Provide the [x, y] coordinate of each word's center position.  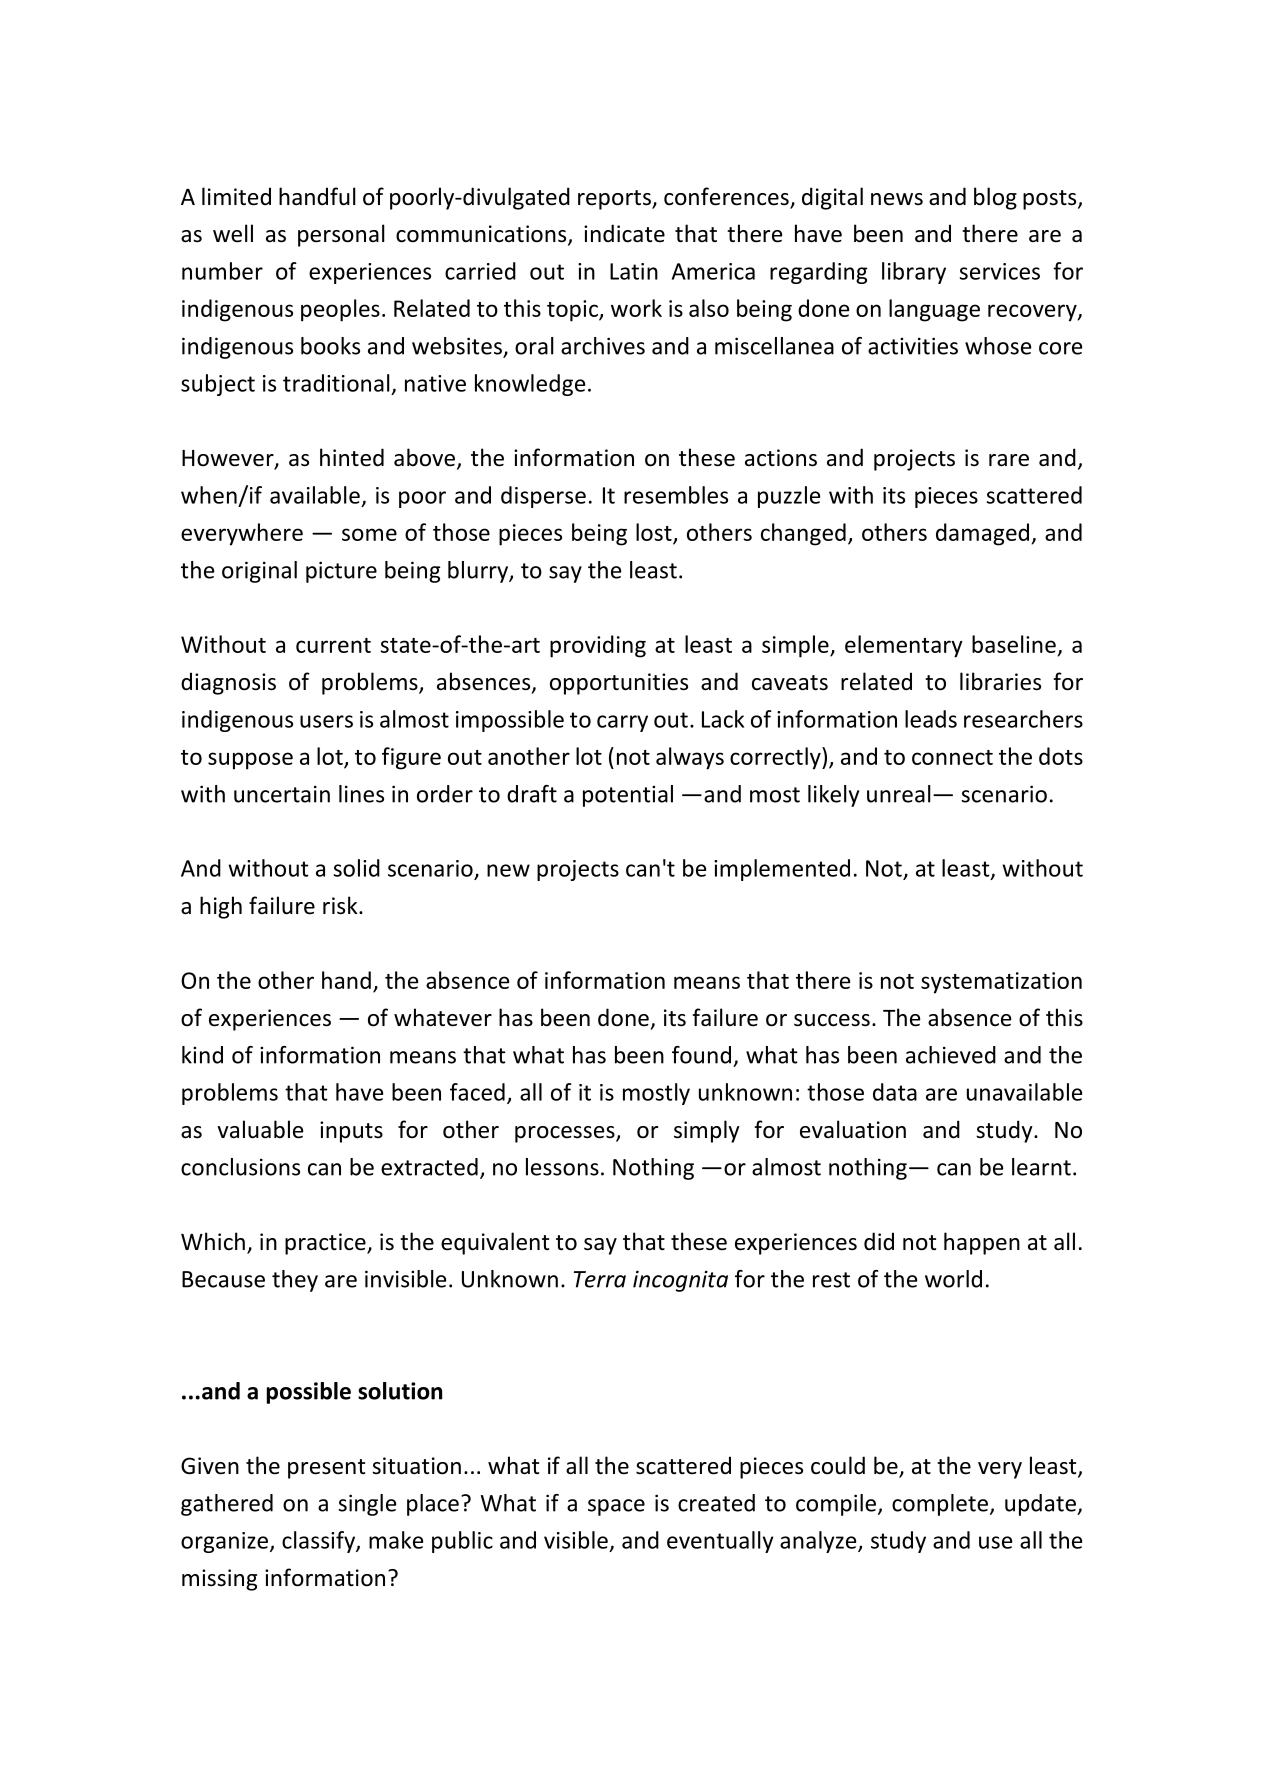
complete [941, 1505]
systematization [1001, 983]
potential [628, 796]
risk [341, 905]
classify [319, 1542]
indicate [624, 233]
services [1000, 271]
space [616, 1507]
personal [341, 235]
